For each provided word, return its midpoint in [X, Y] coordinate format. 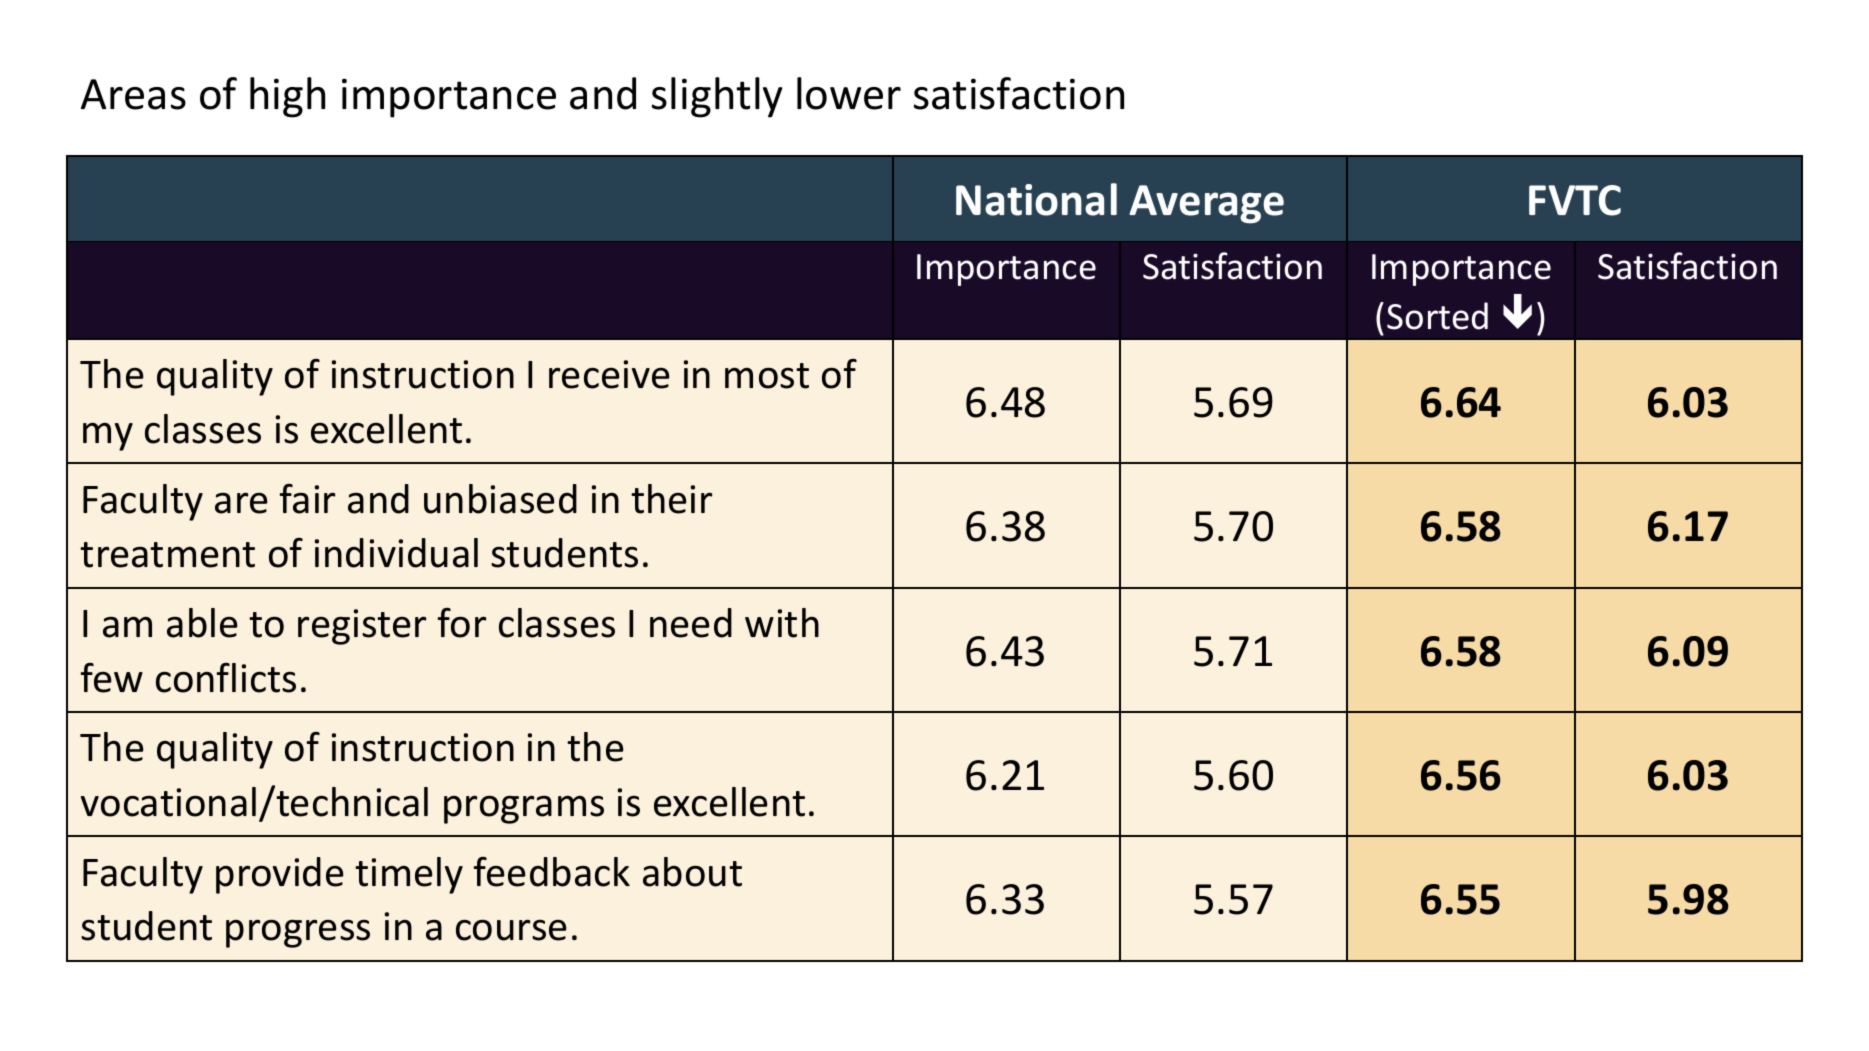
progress [298, 933]
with [782, 623]
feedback [551, 872]
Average [1206, 204]
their [671, 499]
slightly [717, 97]
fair [307, 499]
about [692, 872]
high [287, 97]
